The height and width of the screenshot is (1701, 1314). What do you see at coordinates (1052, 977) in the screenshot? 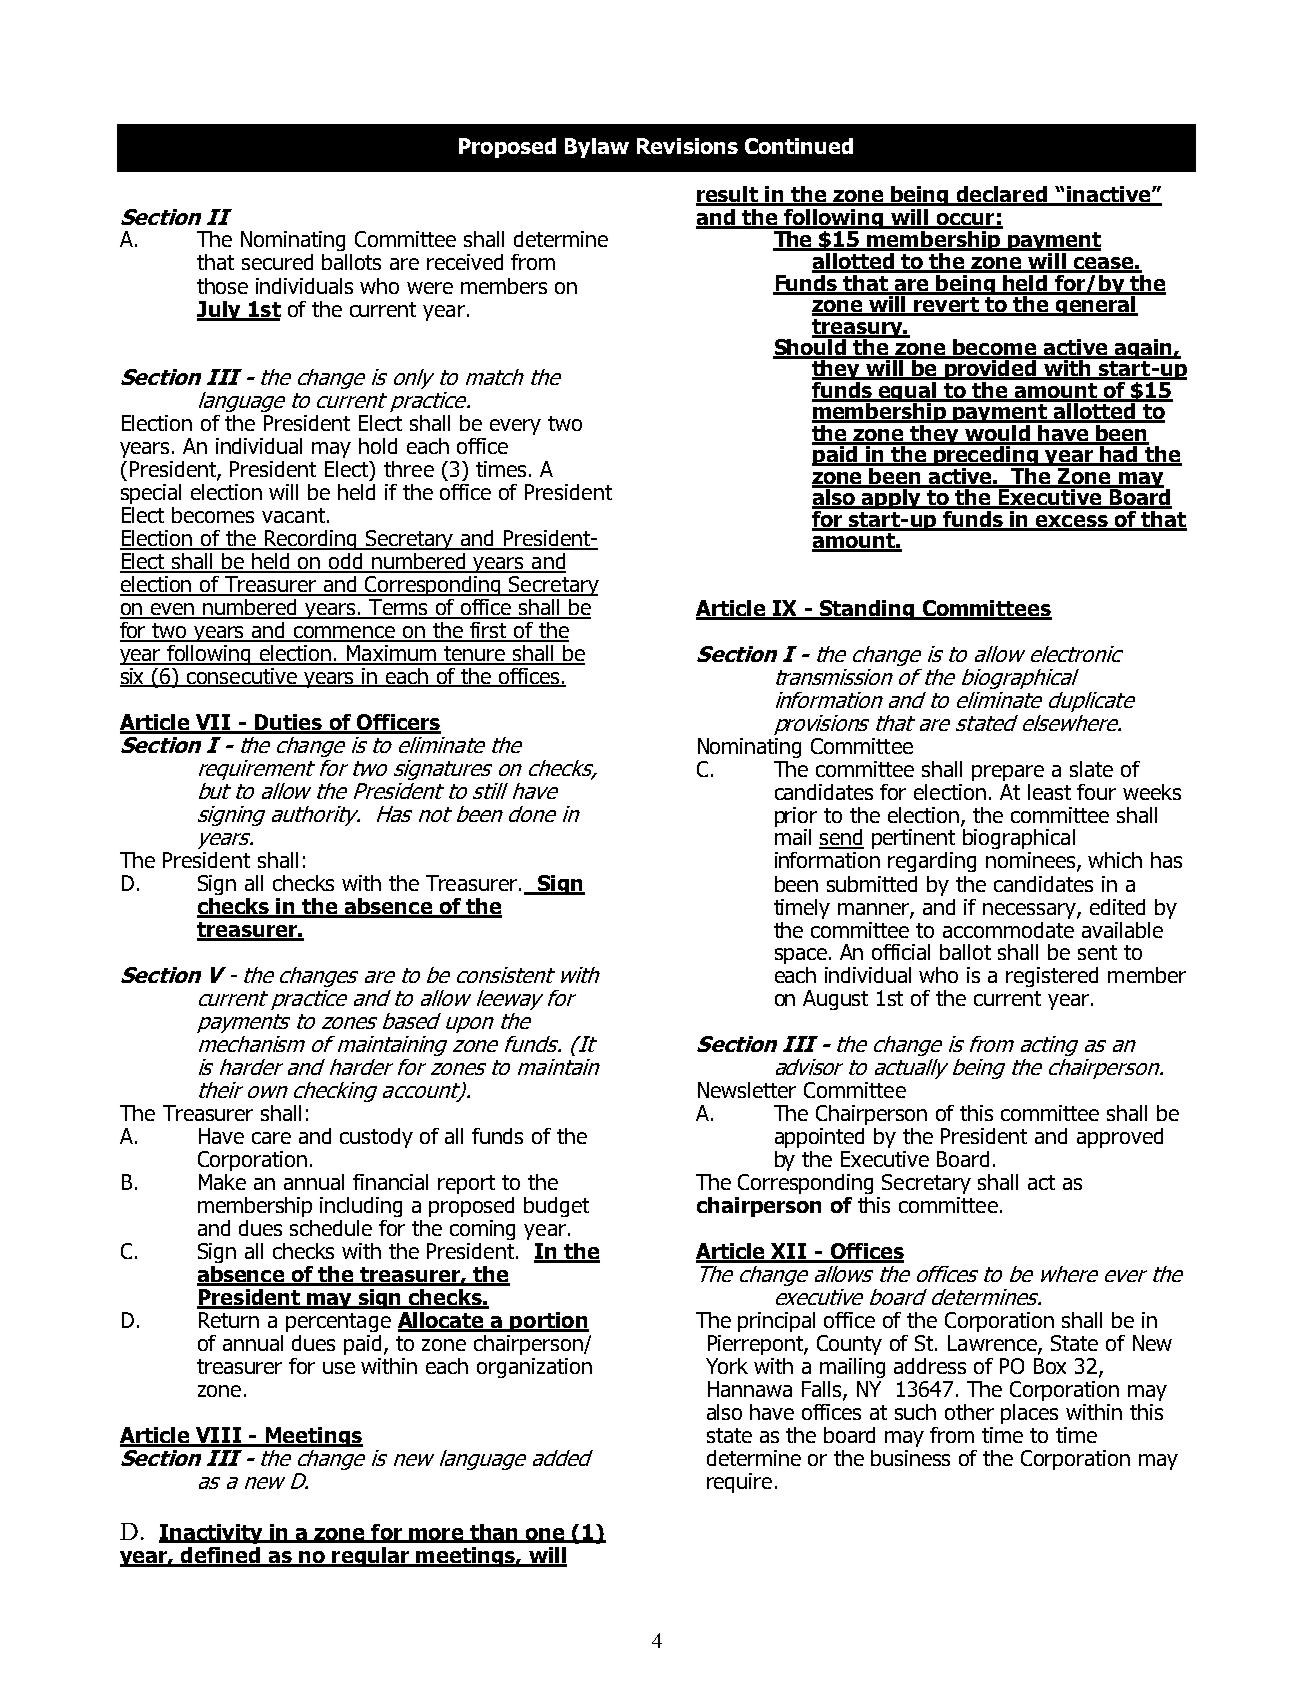
I see `registered` at bounding box center [1052, 977].
